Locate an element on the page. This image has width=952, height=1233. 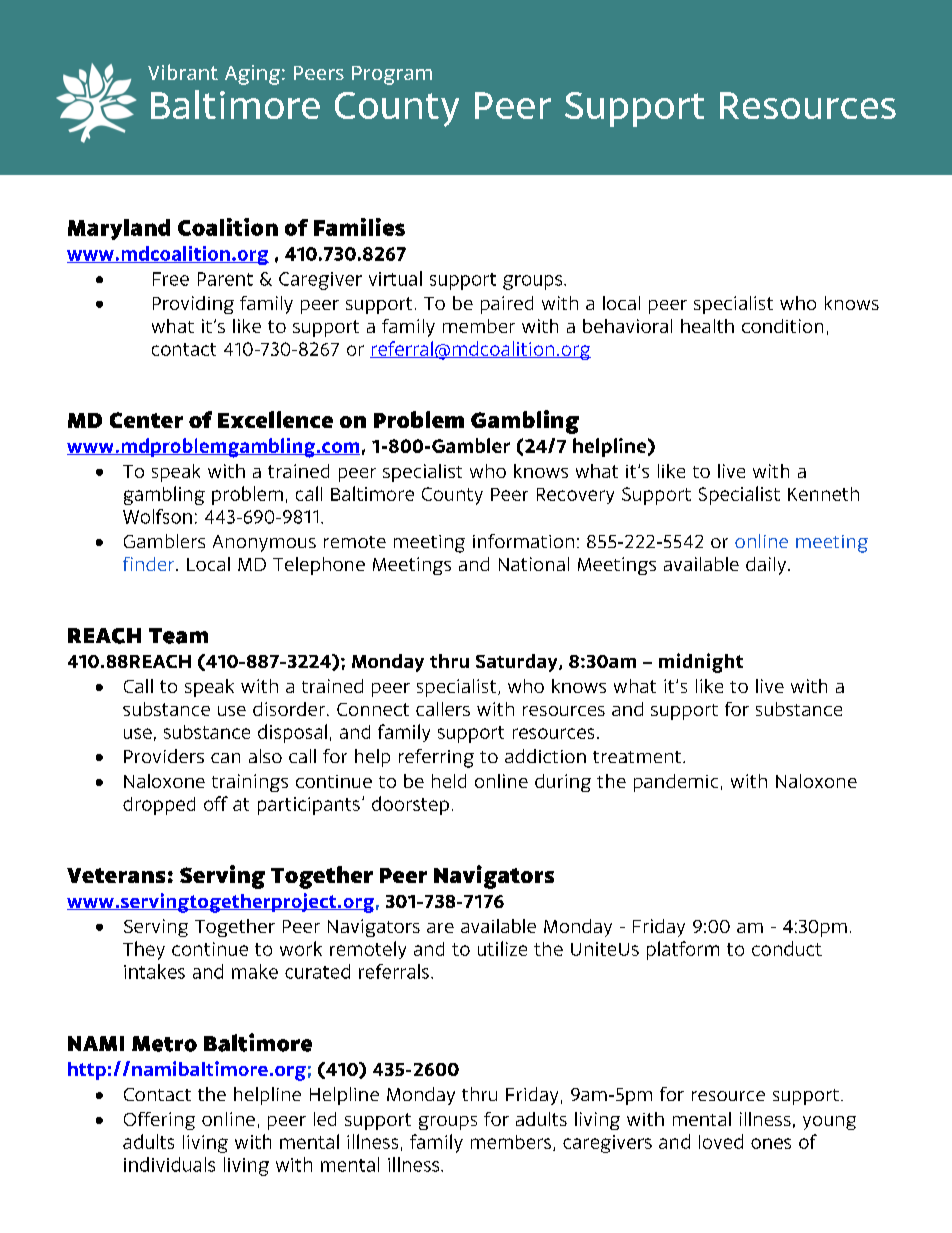
Center is located at coordinates (146, 420).
